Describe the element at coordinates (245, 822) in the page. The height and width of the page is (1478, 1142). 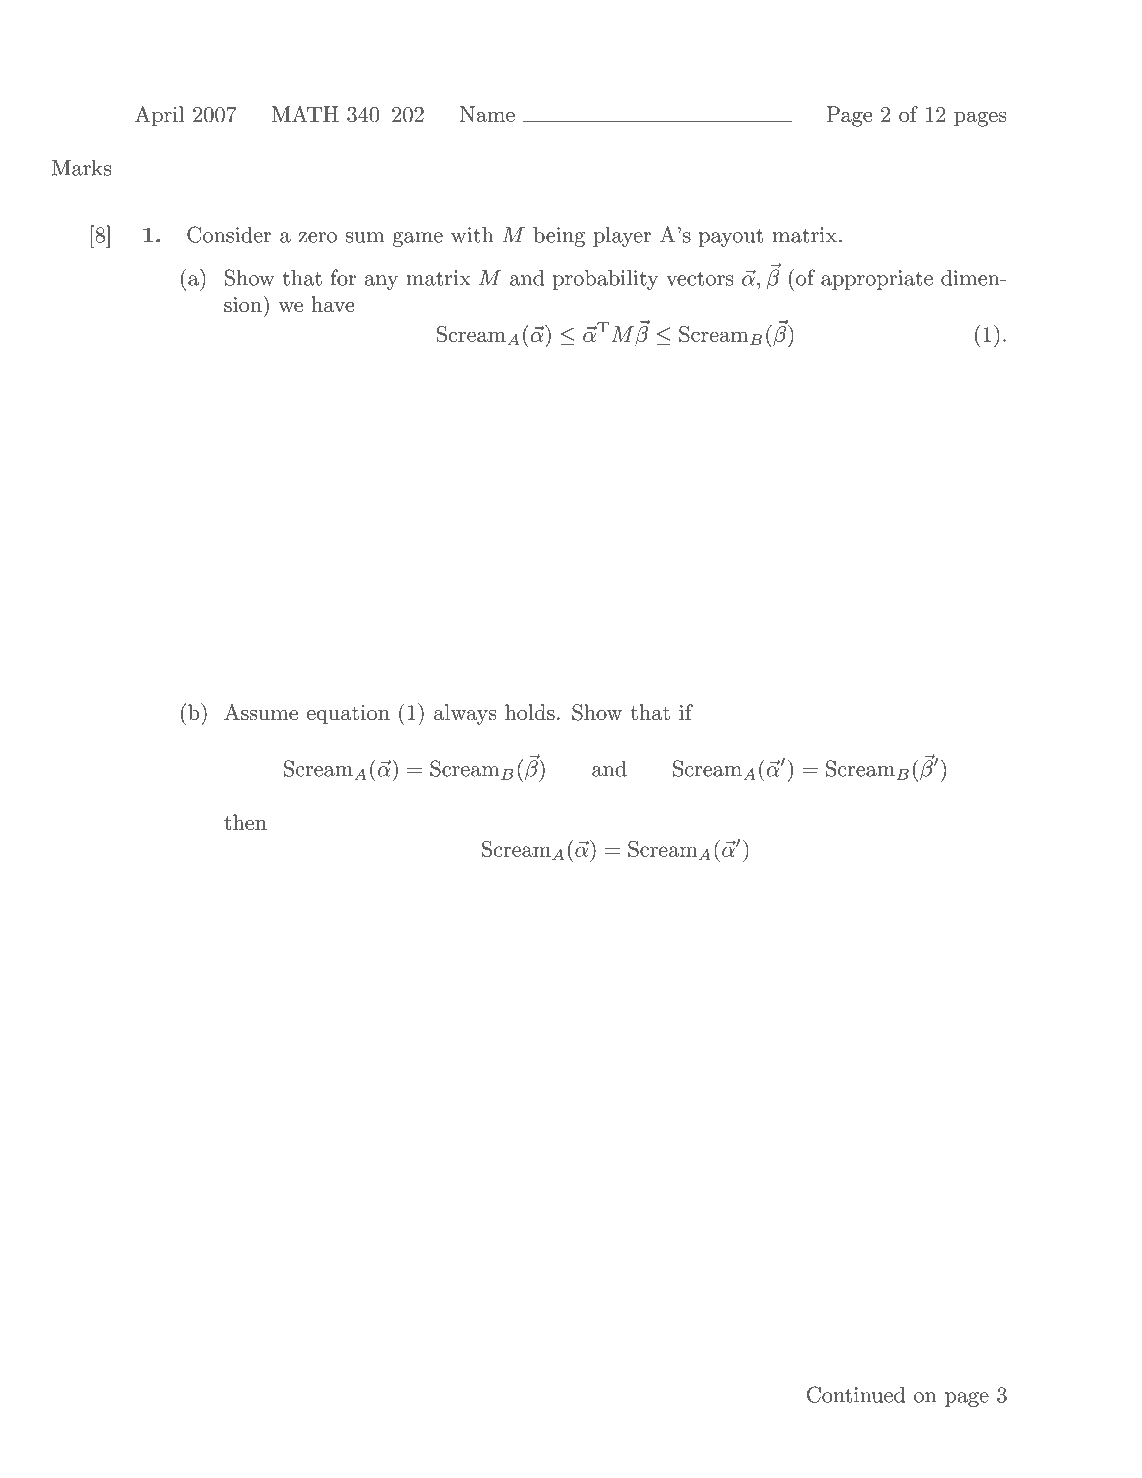
I see `then` at that location.
